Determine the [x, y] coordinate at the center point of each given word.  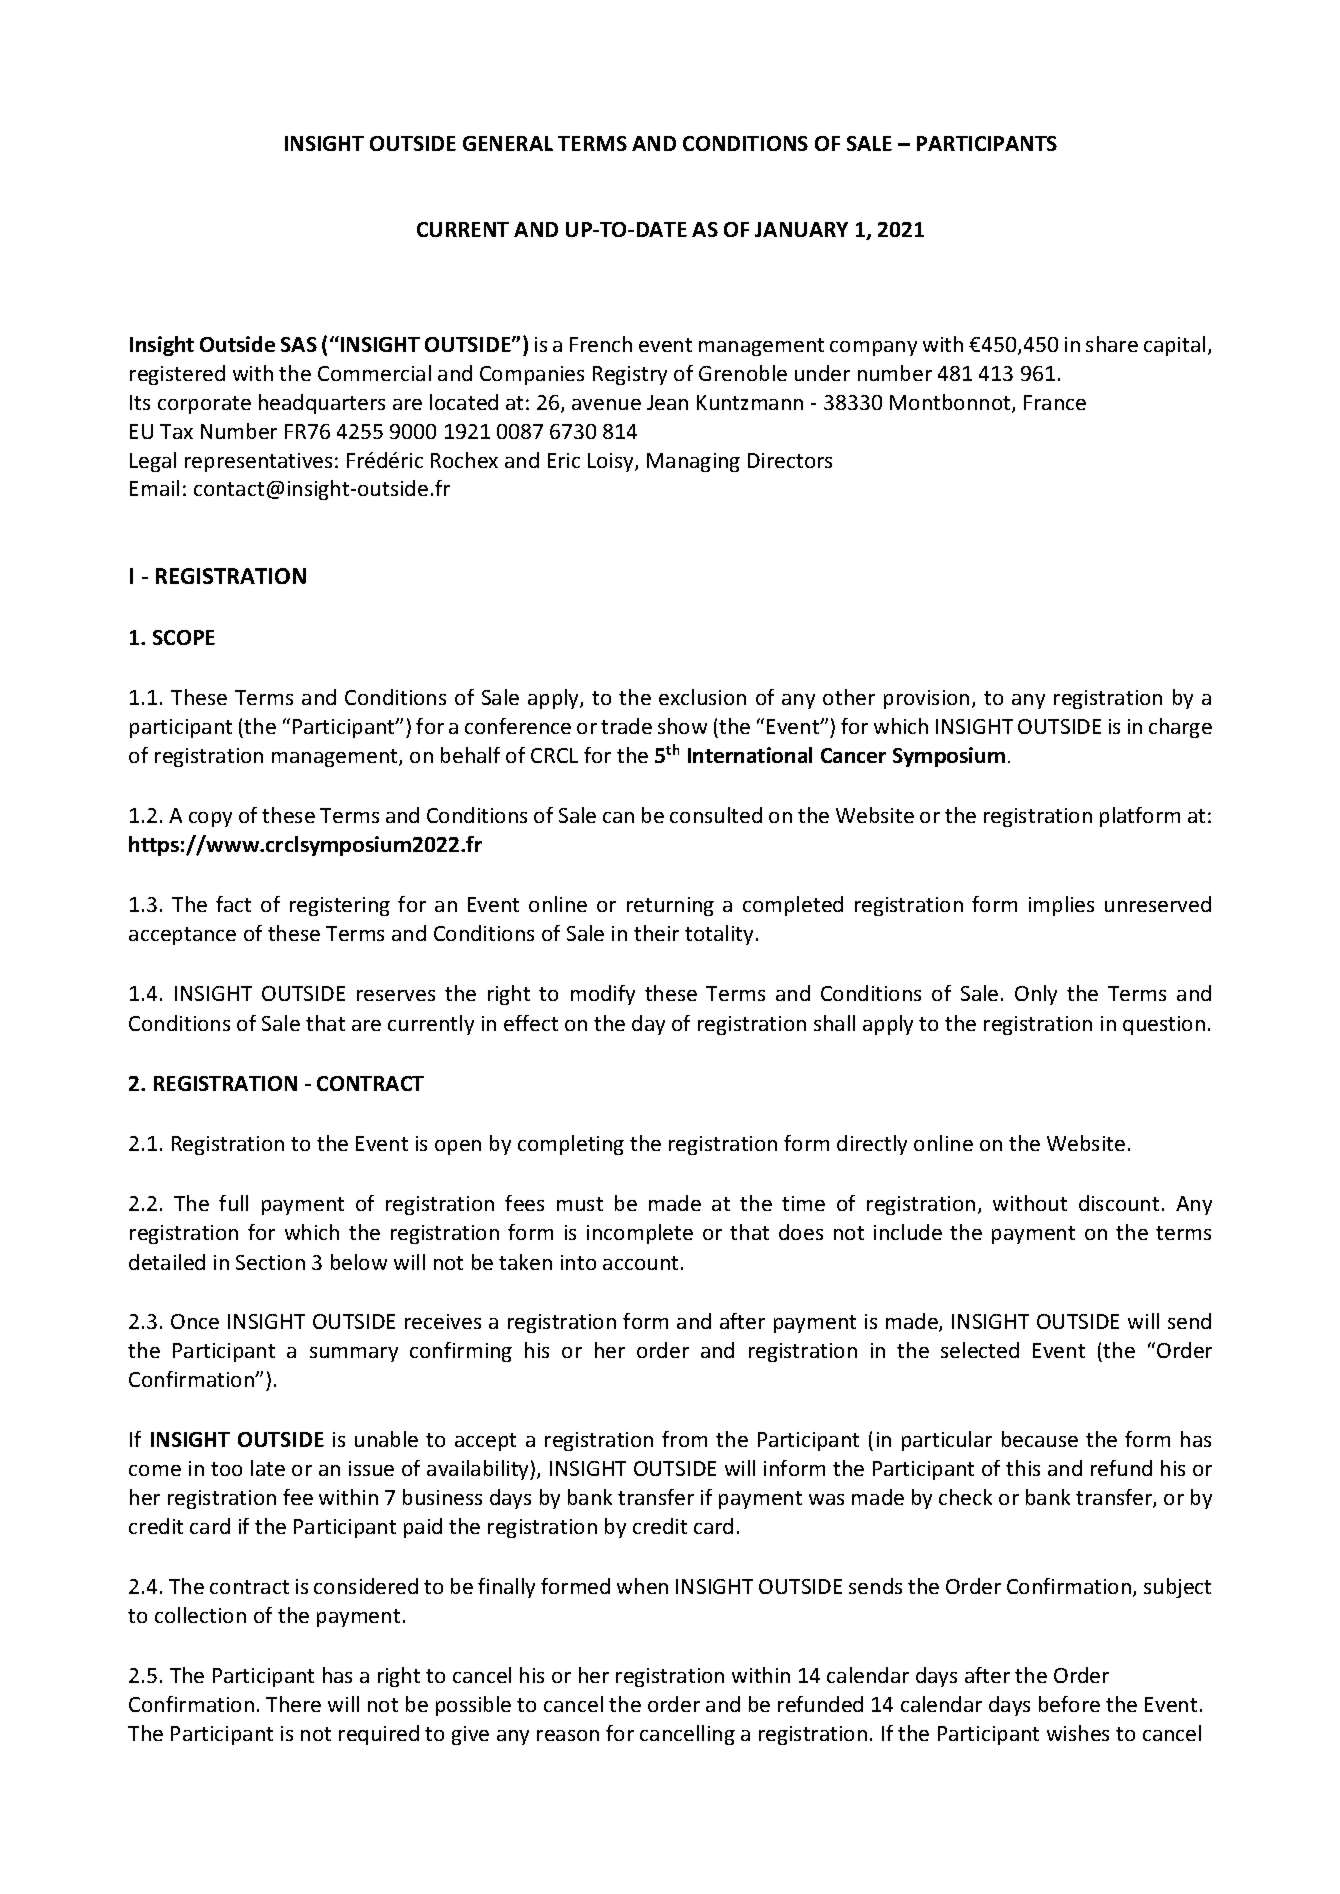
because [1040, 1439]
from [684, 1439]
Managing [693, 462]
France [1055, 402]
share [1112, 344]
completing [571, 1145]
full [233, 1203]
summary [354, 1354]
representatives [258, 462]
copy [210, 819]
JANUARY [801, 229]
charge [1180, 728]
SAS [299, 344]
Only [1036, 995]
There [293, 1704]
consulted [716, 815]
